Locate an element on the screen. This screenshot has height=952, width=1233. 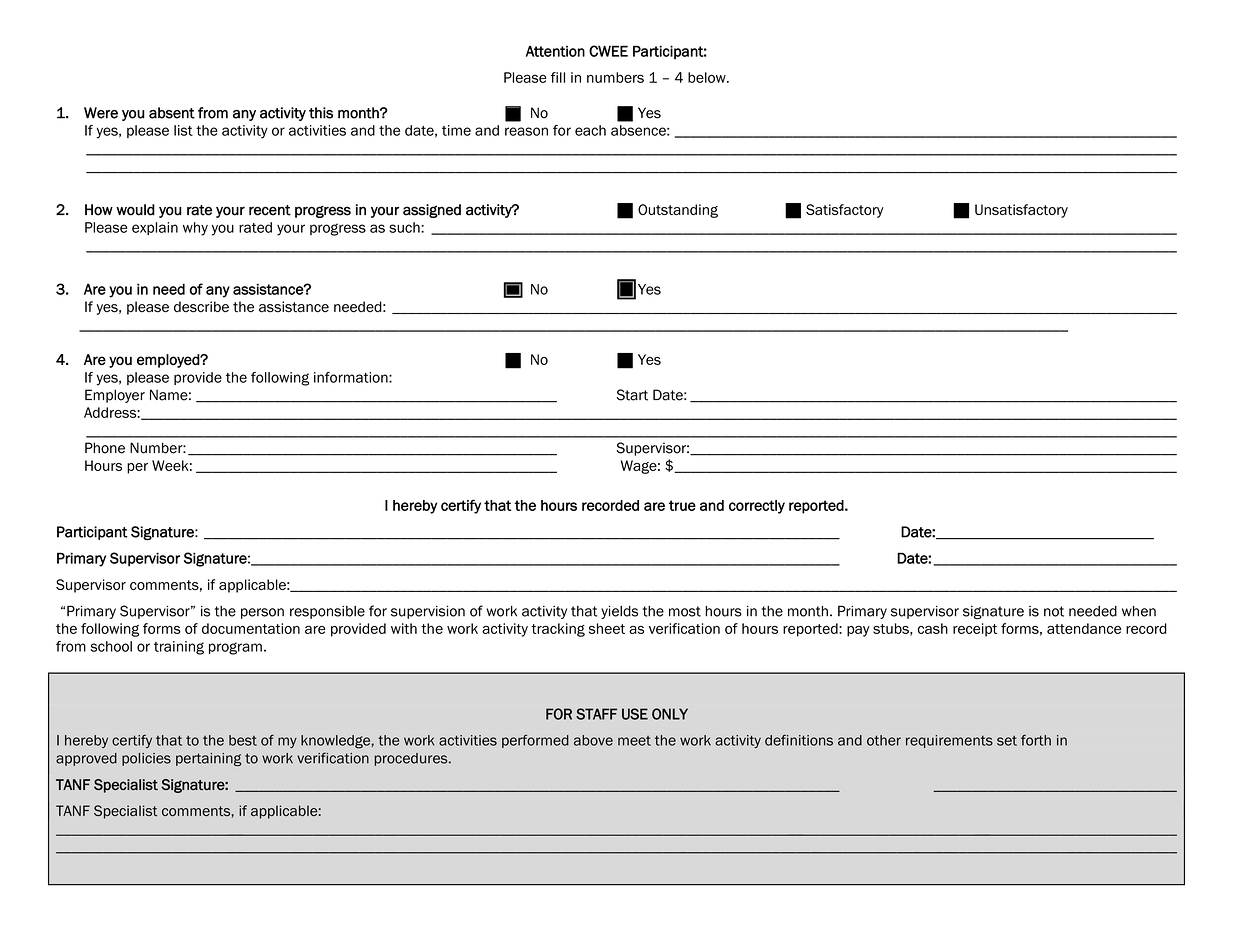
true is located at coordinates (682, 505).
